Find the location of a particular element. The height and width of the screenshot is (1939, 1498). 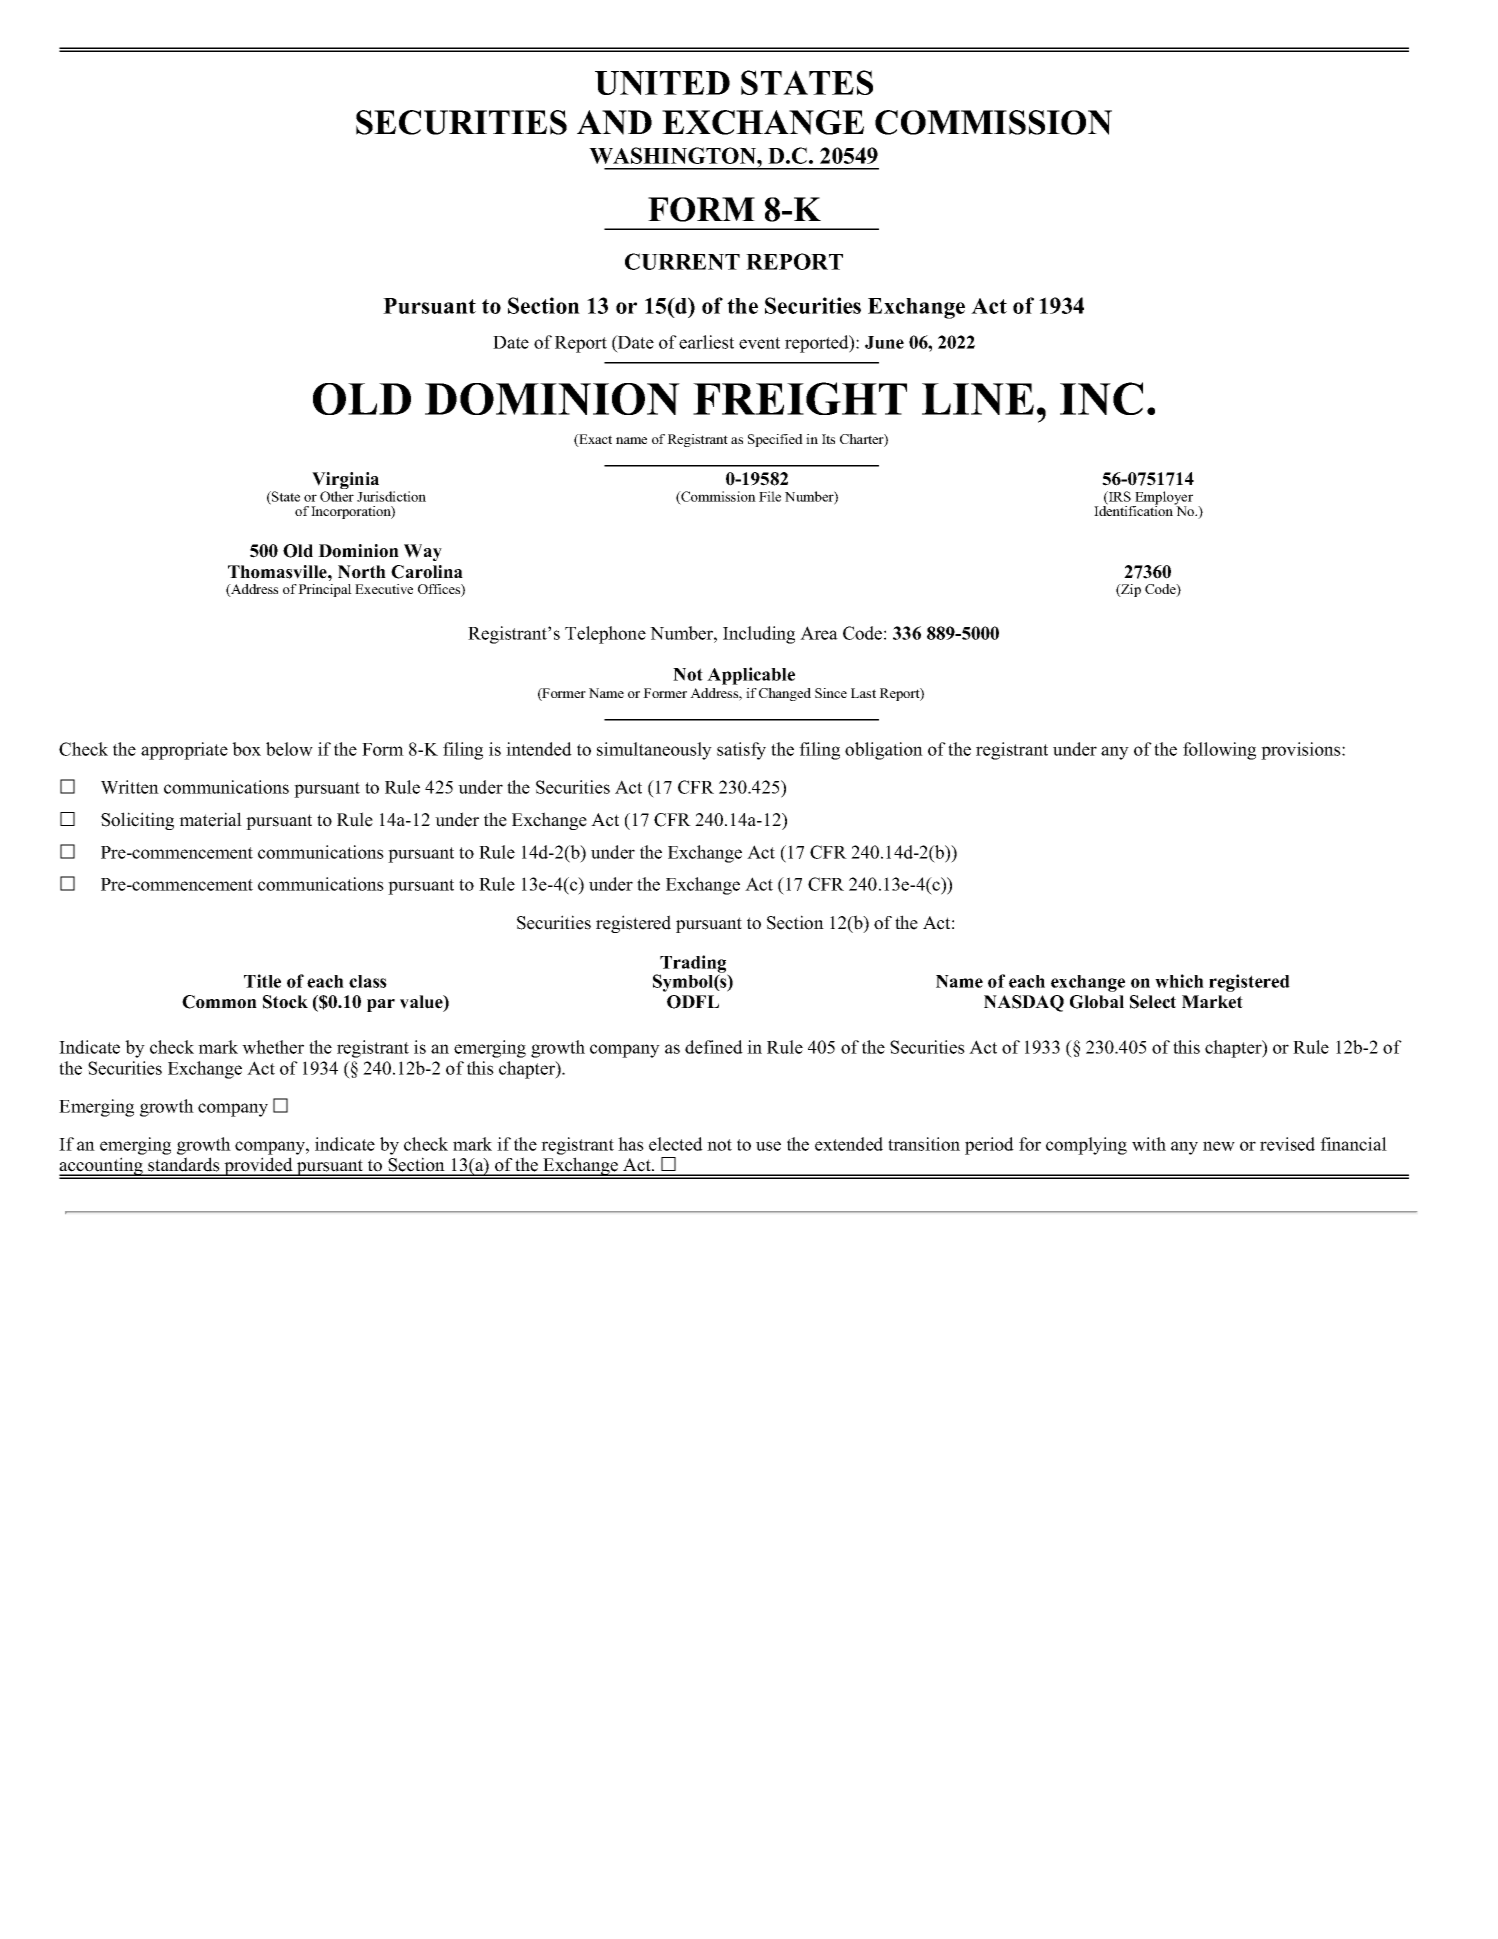

following is located at coordinates (1219, 751).
